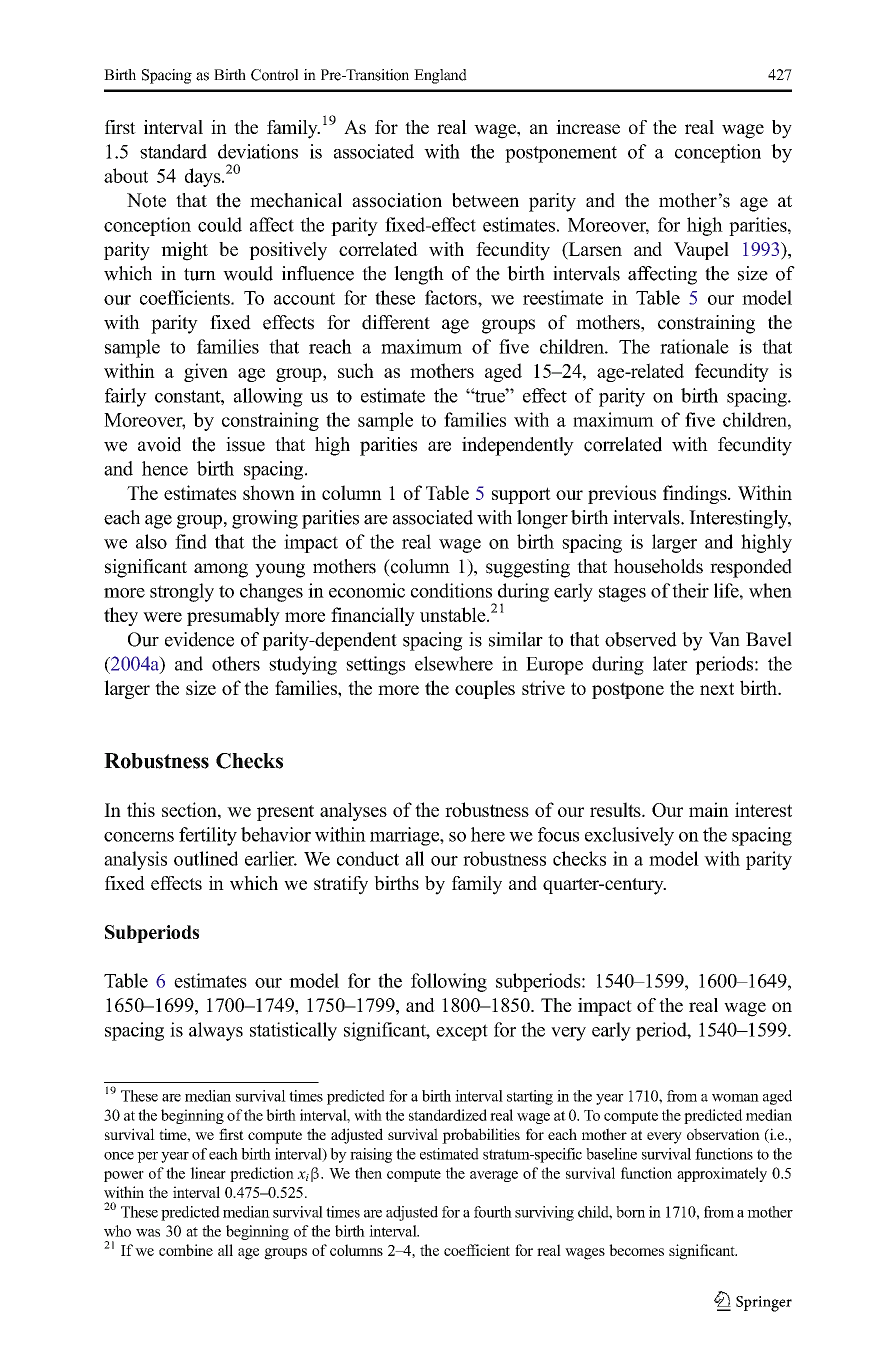 The height and width of the document is (1359, 896). What do you see at coordinates (622, 494) in the document?
I see `previous` at bounding box center [622, 494].
